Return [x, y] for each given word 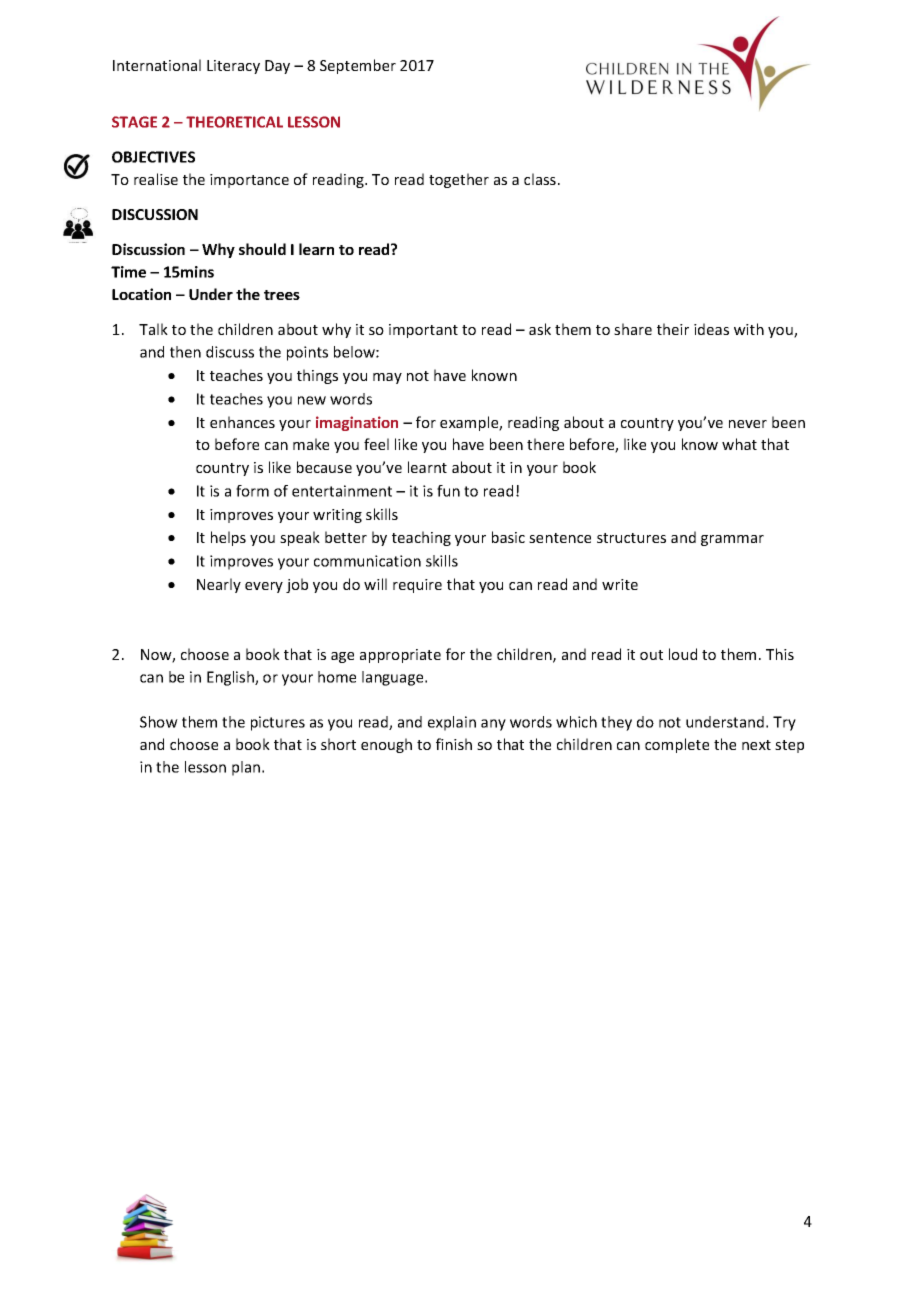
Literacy [233, 67]
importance [249, 181]
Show [159, 722]
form [252, 491]
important [423, 331]
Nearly [219, 585]
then [185, 352]
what [739, 444]
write [620, 584]
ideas [711, 329]
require [417, 586]
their [673, 329]
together [459, 180]
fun [448, 491]
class [540, 179]
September [358, 66]
